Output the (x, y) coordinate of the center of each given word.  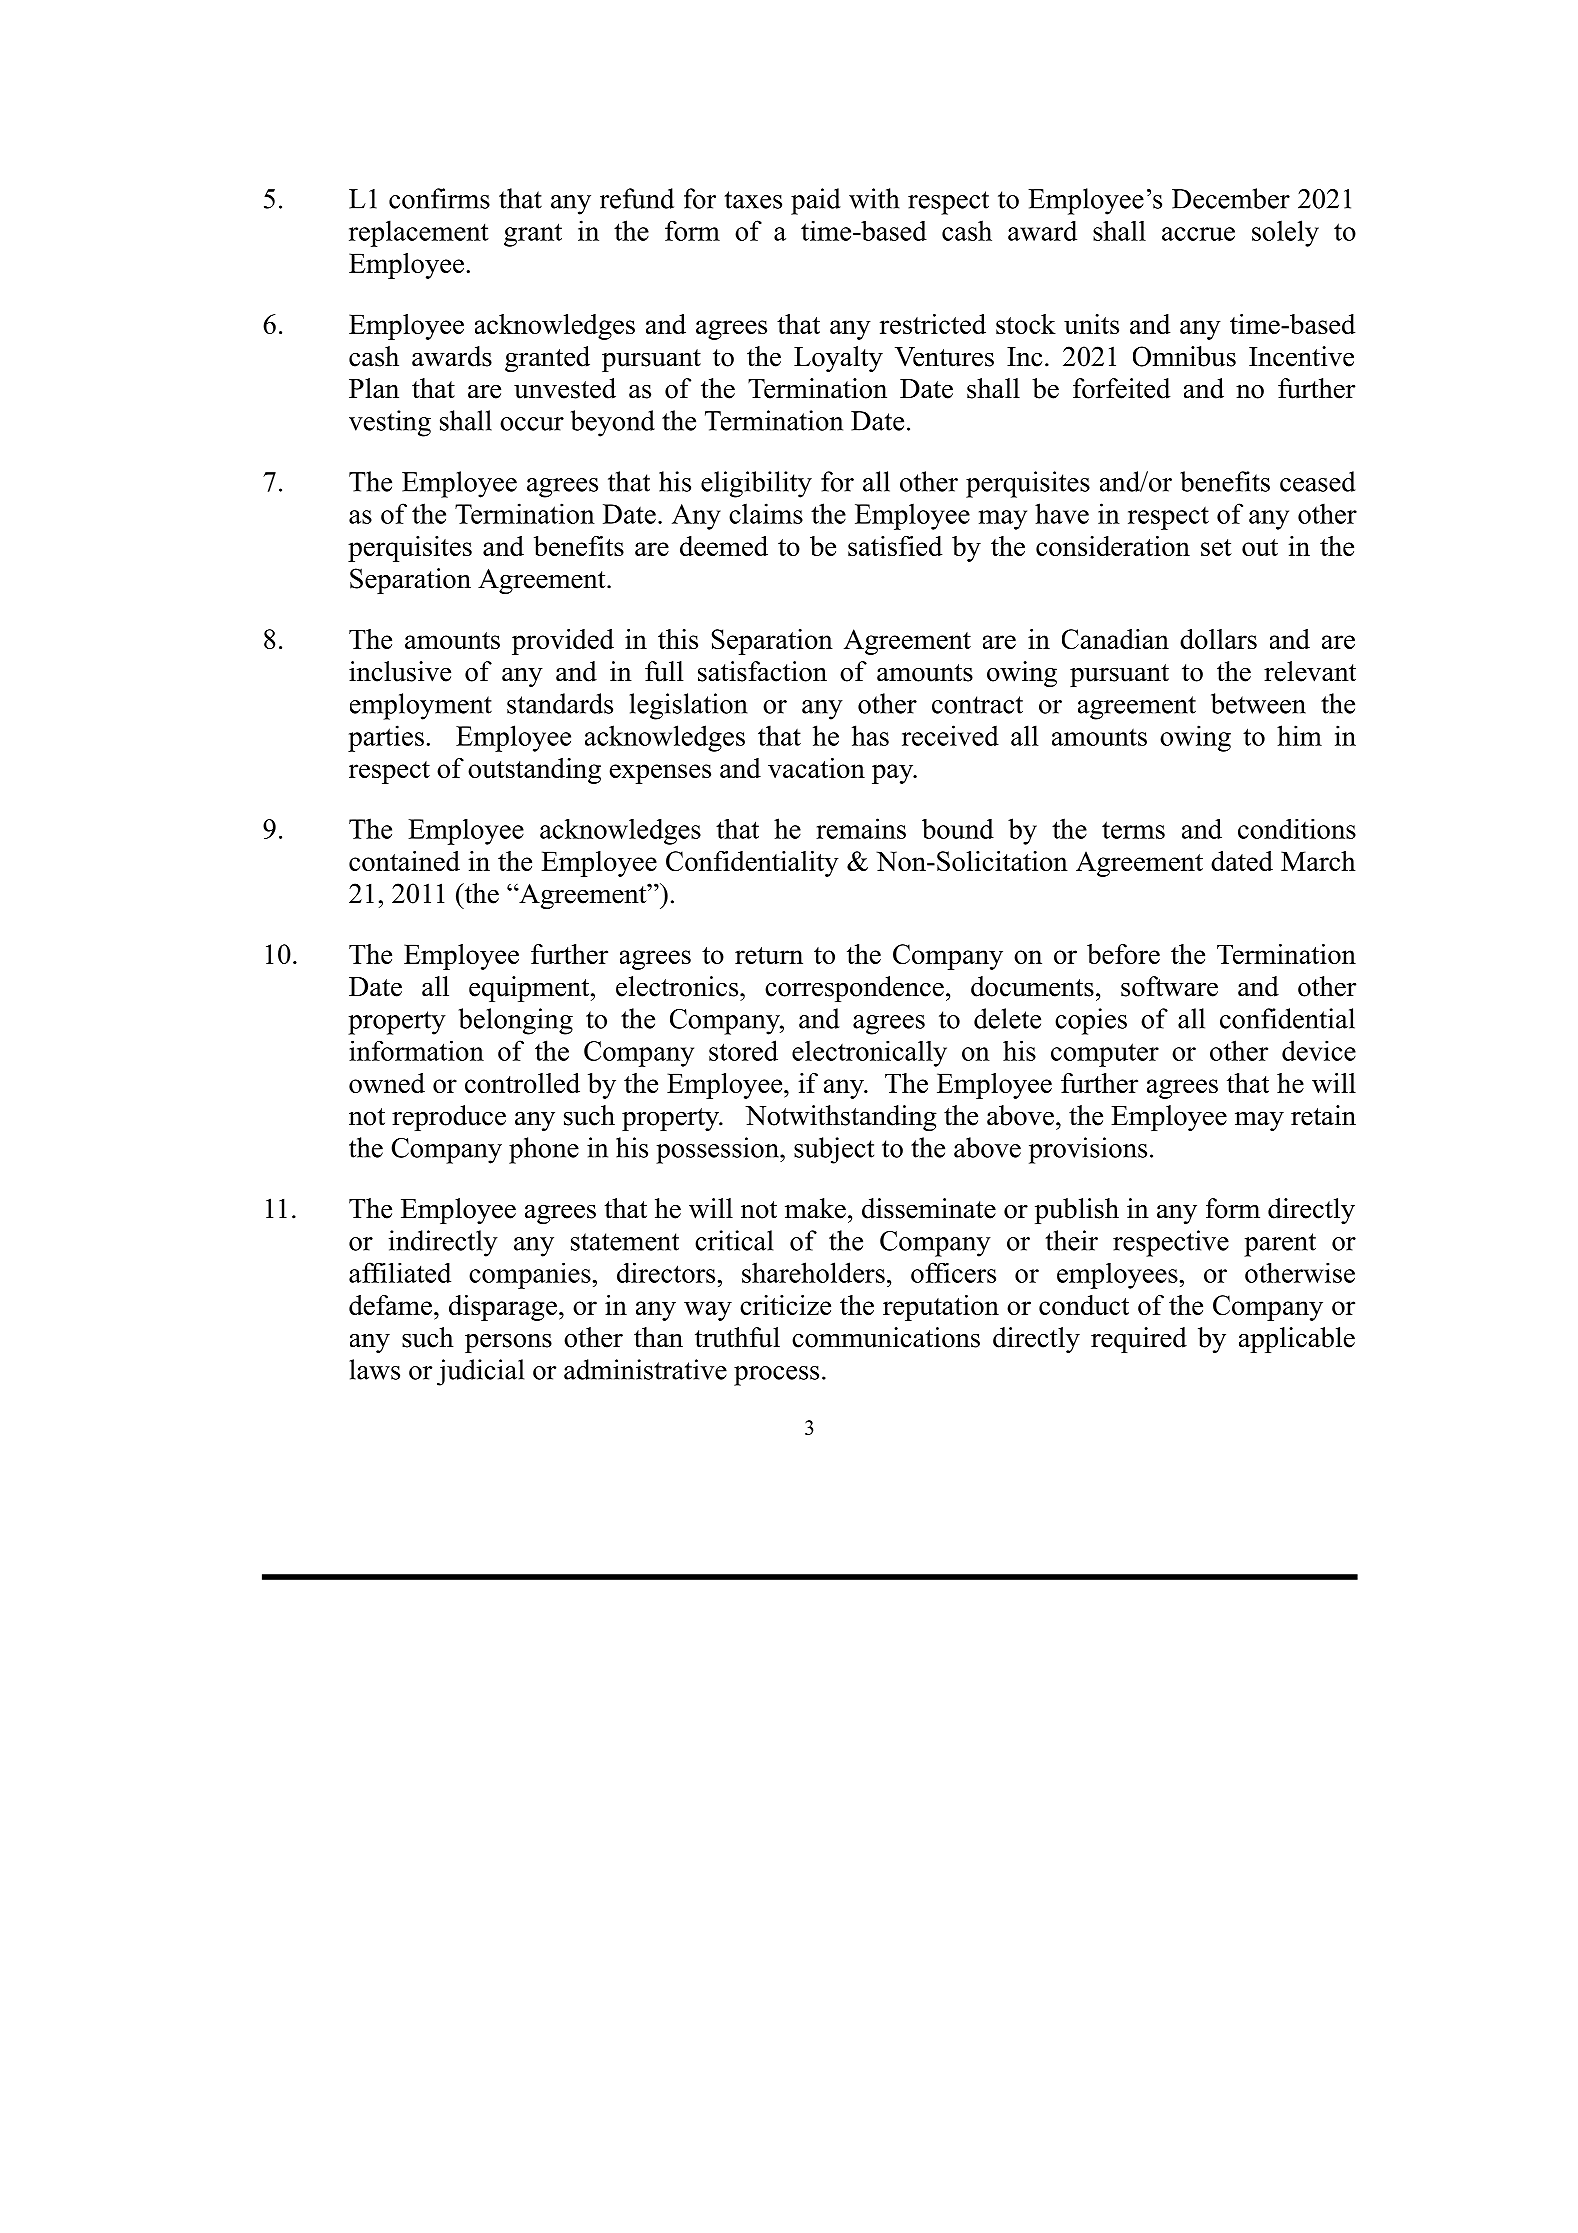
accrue (1198, 234)
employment (421, 706)
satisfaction (762, 671)
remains (861, 828)
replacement (419, 233)
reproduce (449, 1118)
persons (508, 1343)
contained (404, 861)
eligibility (756, 484)
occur (532, 424)
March (1318, 861)
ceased (1318, 481)
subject (834, 1150)
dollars (1218, 639)
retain (1323, 1115)
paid (816, 201)
